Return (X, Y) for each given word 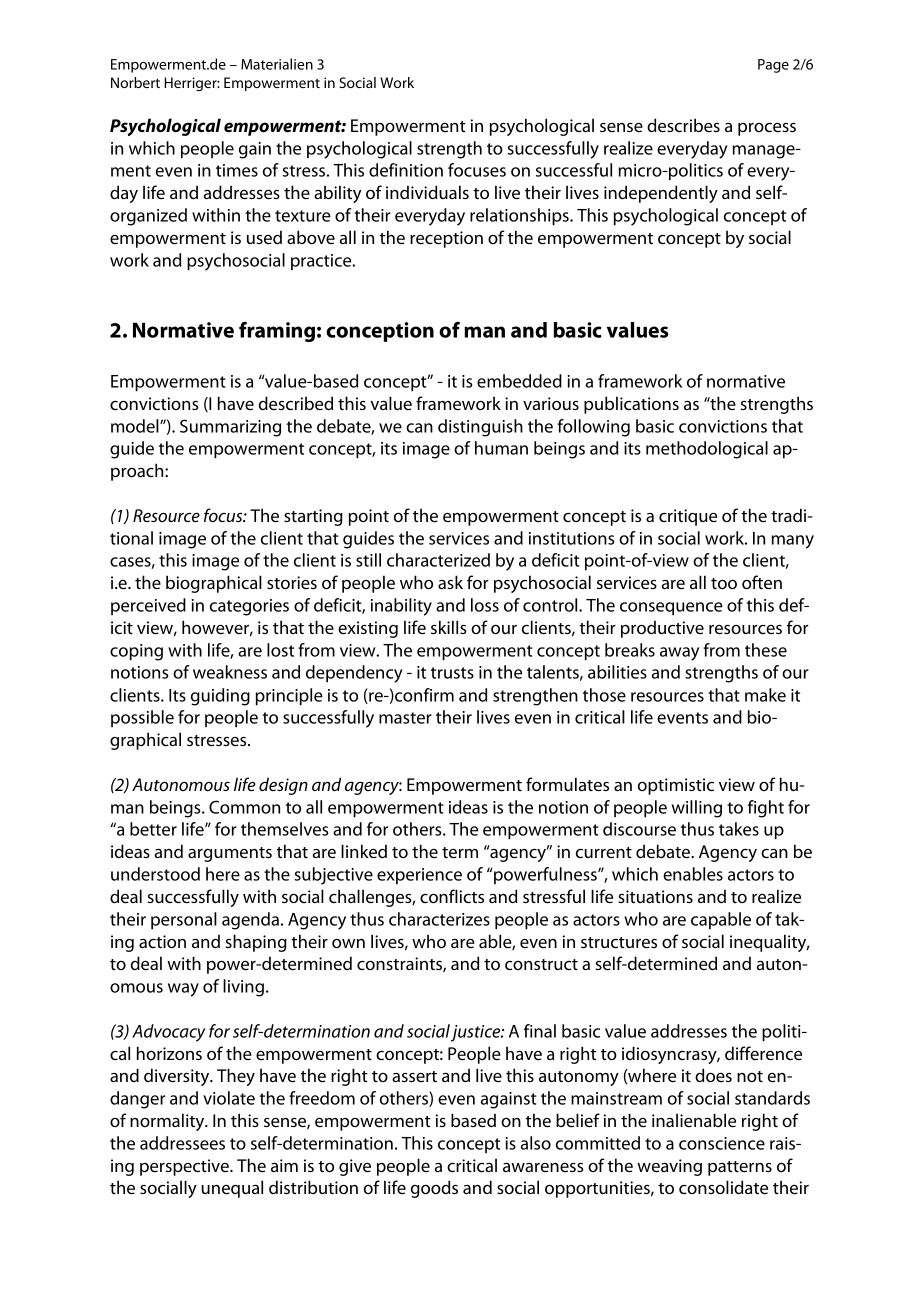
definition (406, 170)
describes (683, 125)
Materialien (277, 64)
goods (434, 1189)
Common (244, 807)
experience (419, 876)
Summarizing (230, 428)
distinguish (480, 428)
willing (697, 809)
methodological (707, 450)
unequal (232, 1189)
